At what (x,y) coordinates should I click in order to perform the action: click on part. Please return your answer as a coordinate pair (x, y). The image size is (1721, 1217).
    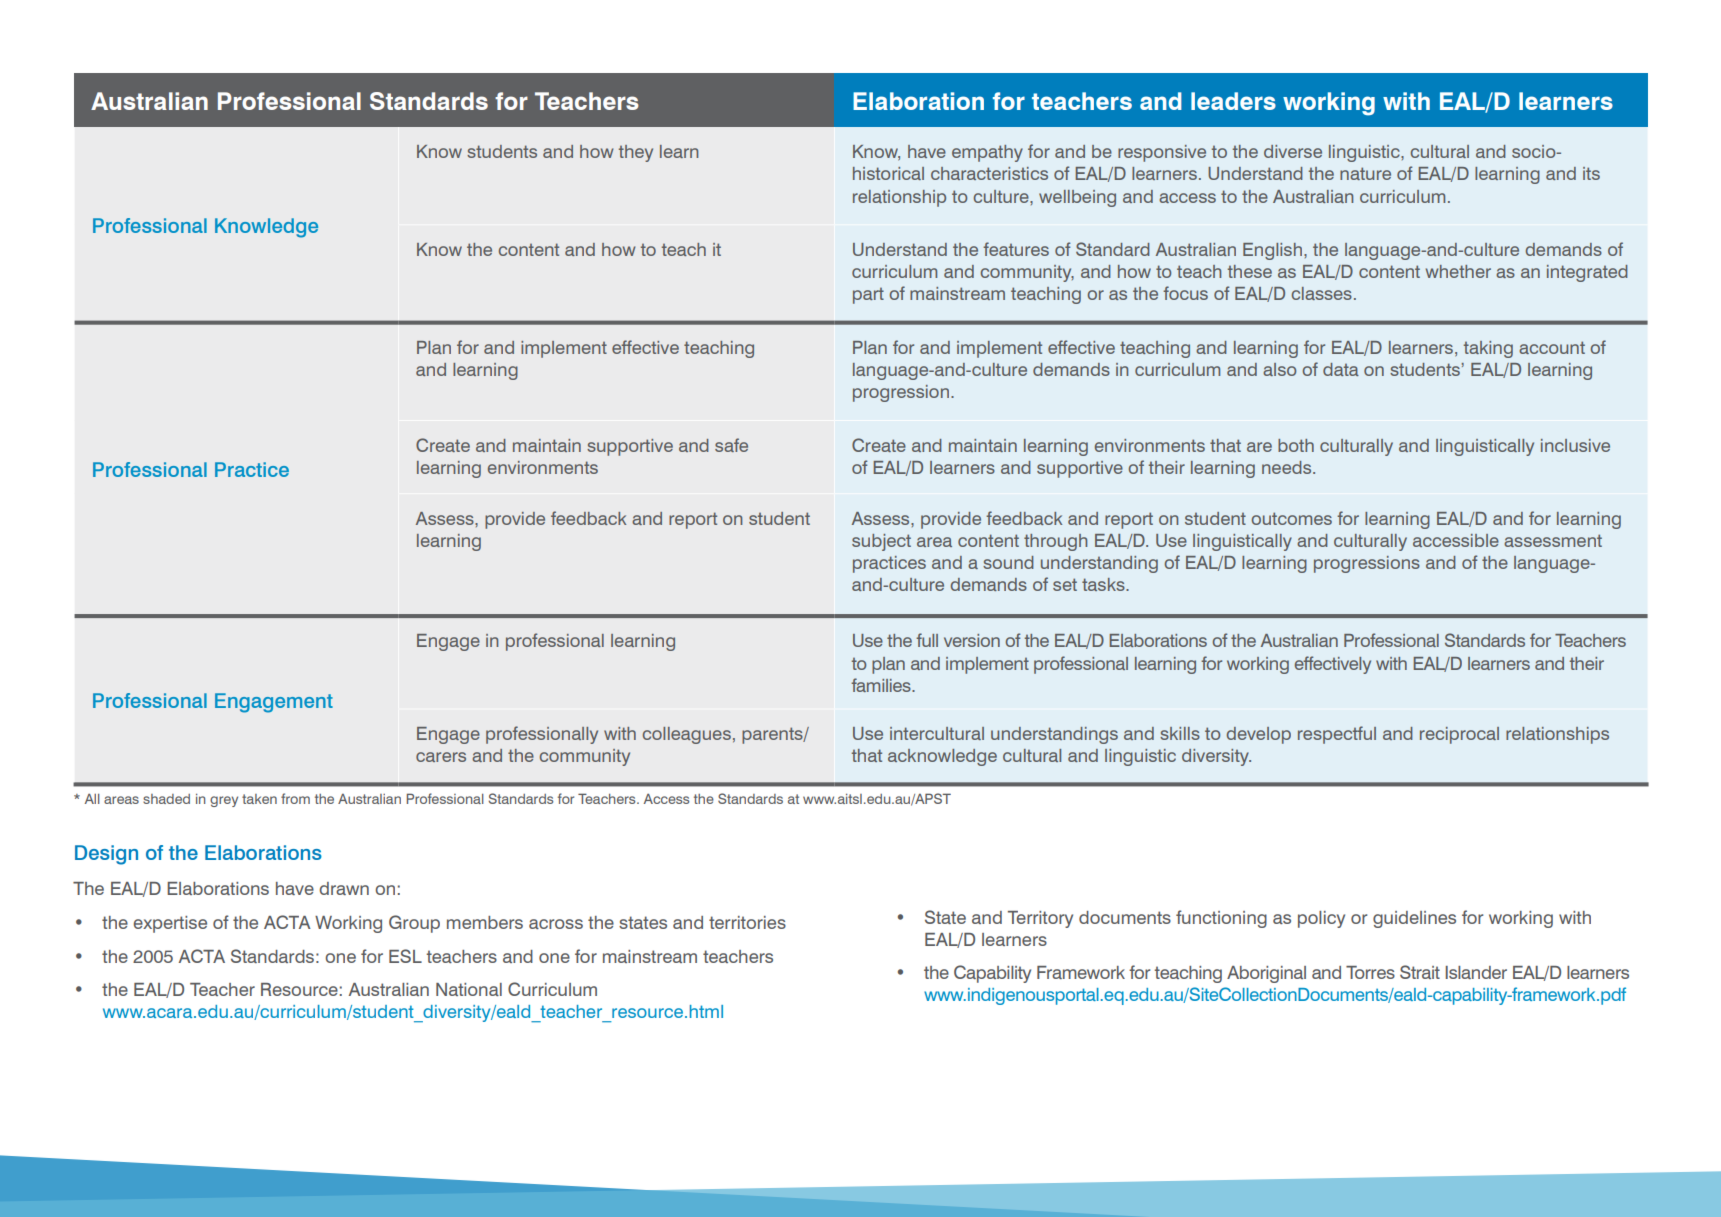
    Looking at the image, I should click on (868, 296).
